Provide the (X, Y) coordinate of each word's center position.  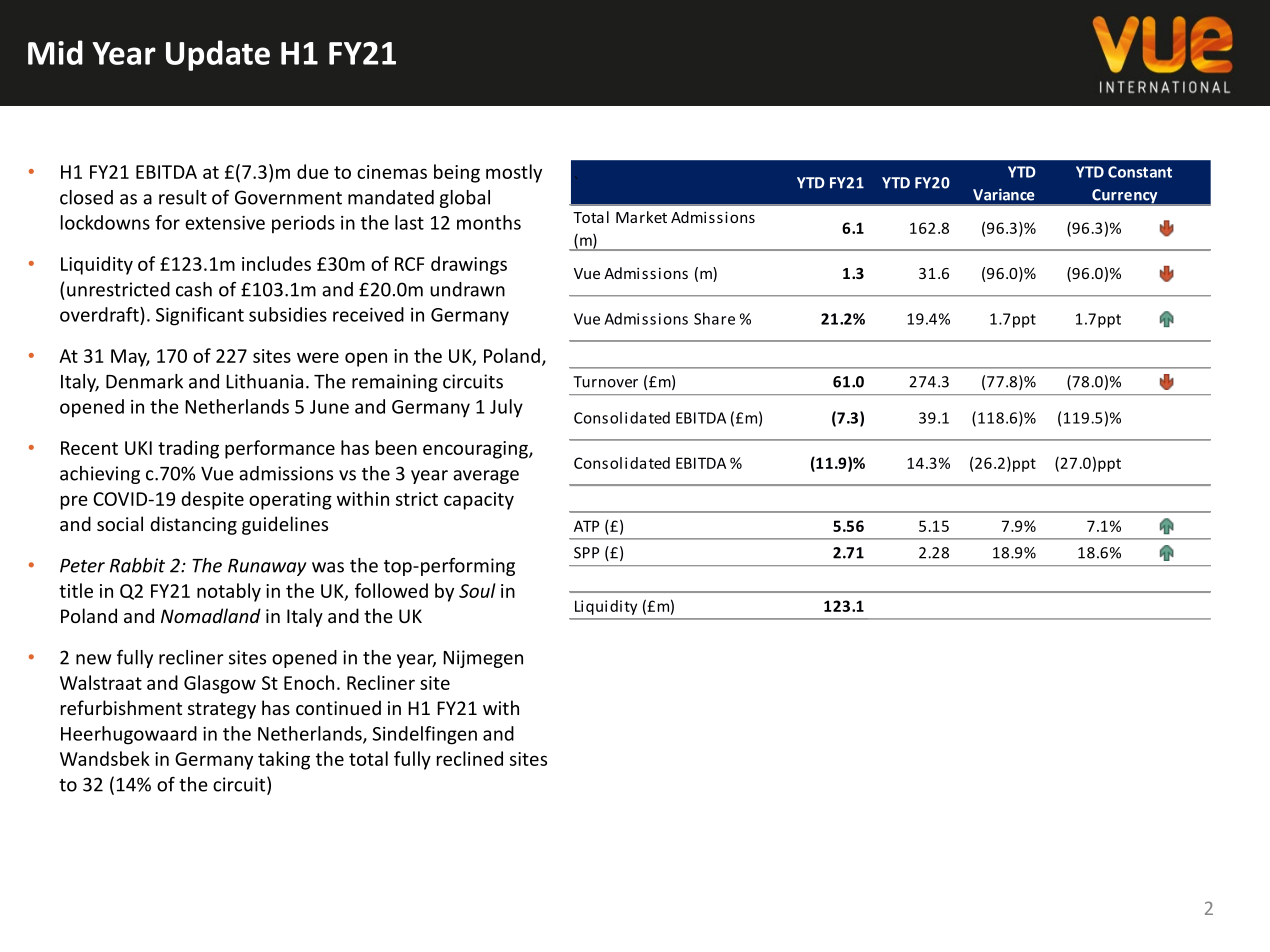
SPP (586, 553)
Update (218, 55)
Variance (1004, 194)
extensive (225, 223)
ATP (586, 526)
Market (641, 217)
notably (229, 592)
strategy (222, 710)
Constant (1140, 172)
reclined (470, 758)
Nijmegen (483, 659)
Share (714, 318)
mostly (514, 173)
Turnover (605, 382)
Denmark (144, 381)
